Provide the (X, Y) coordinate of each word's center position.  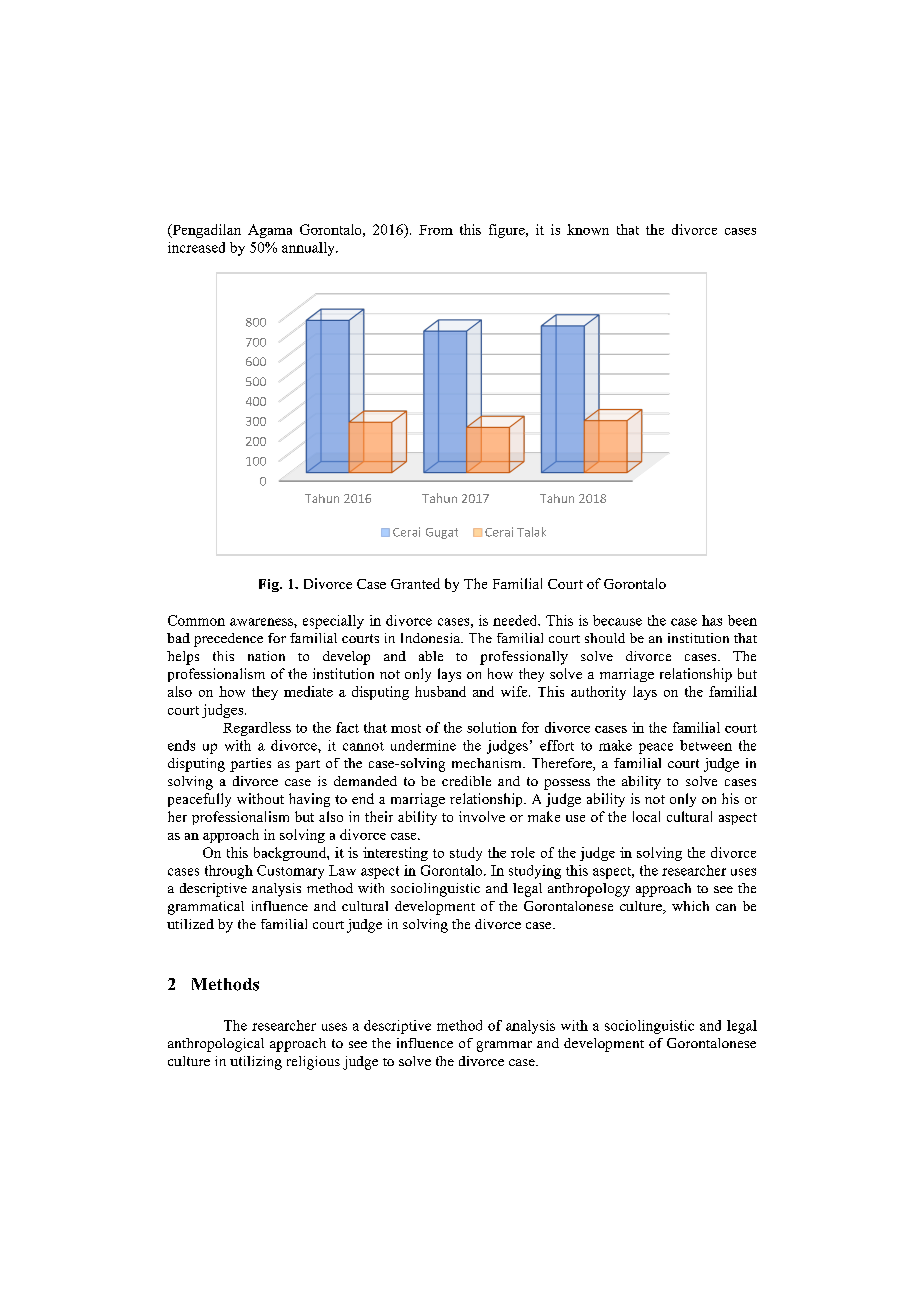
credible (466, 781)
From (436, 230)
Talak (531, 532)
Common (196, 620)
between (706, 745)
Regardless (257, 729)
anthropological (216, 1045)
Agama (270, 231)
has (712, 620)
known (588, 229)
